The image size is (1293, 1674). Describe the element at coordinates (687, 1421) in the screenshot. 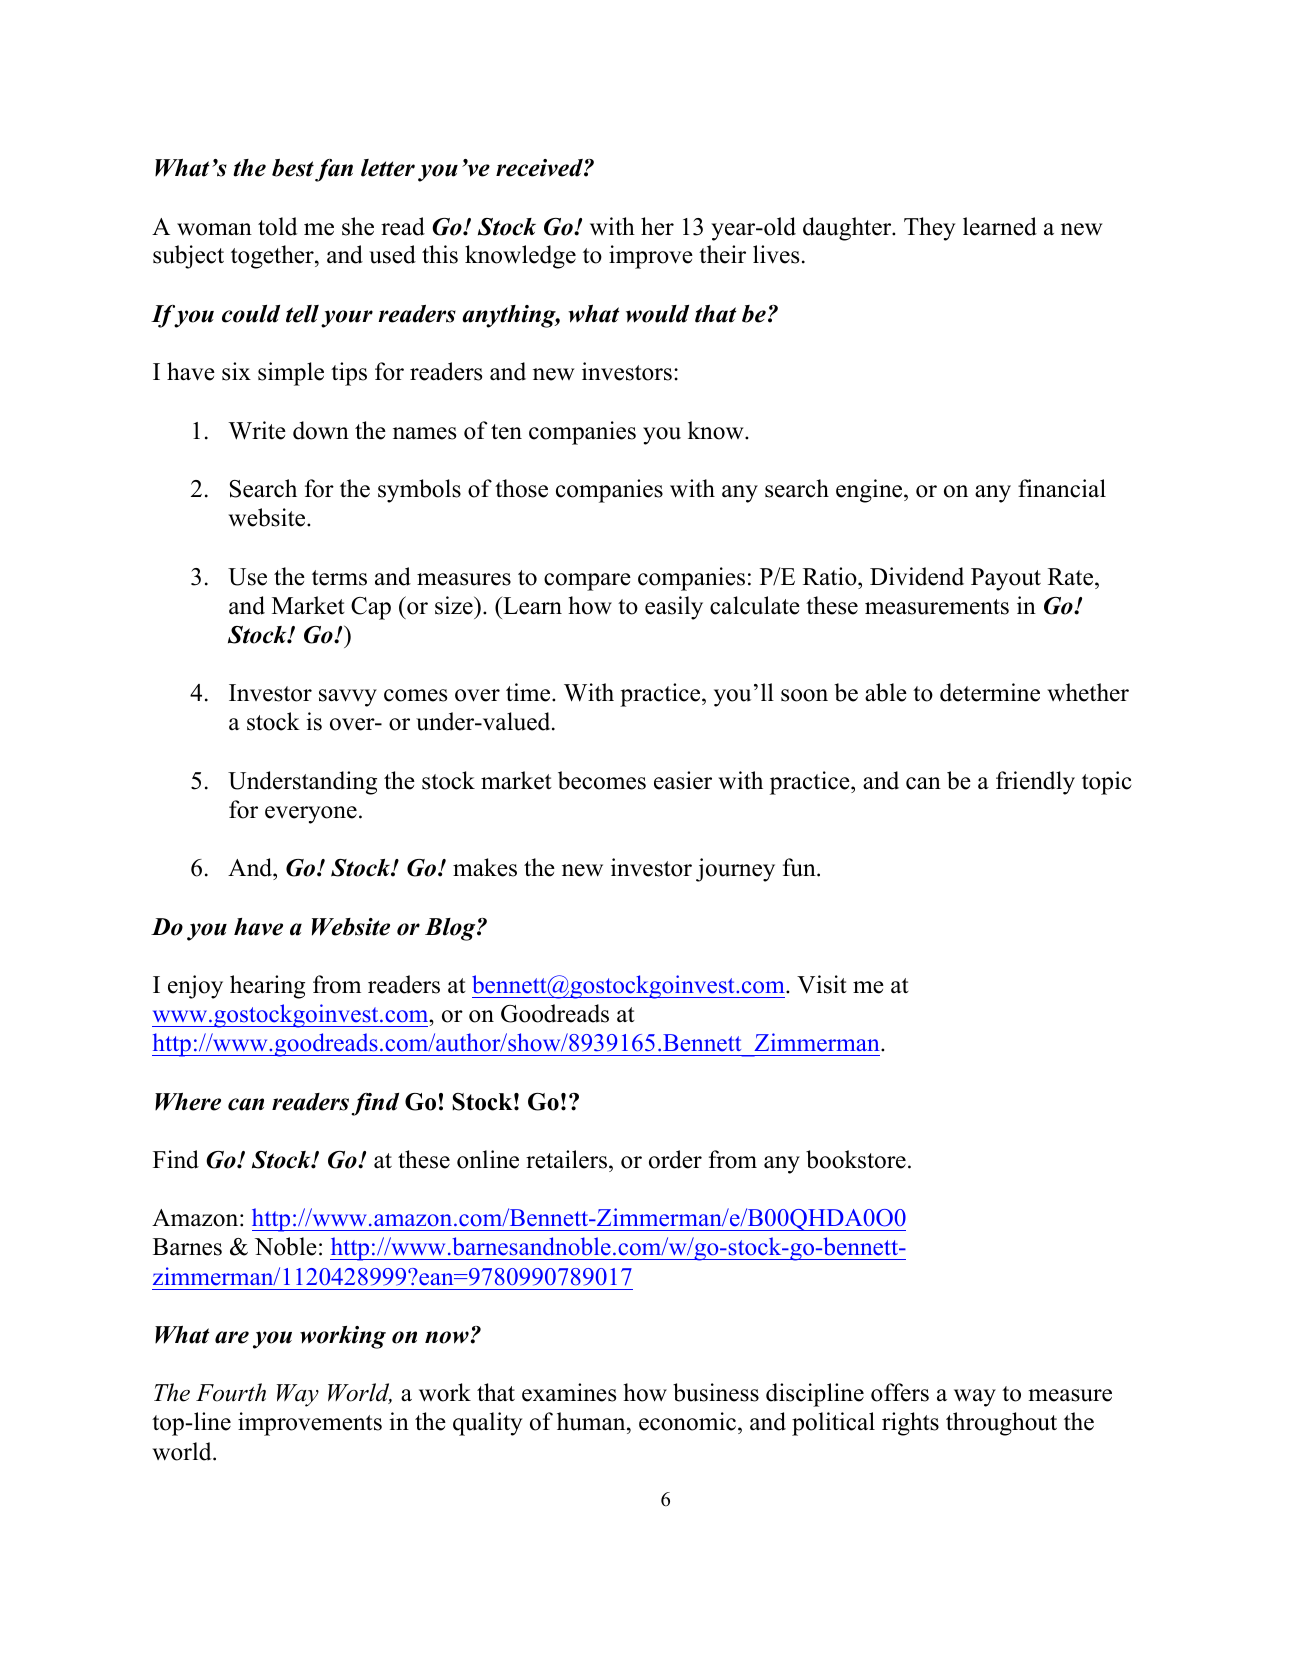

I see `economic` at that location.
